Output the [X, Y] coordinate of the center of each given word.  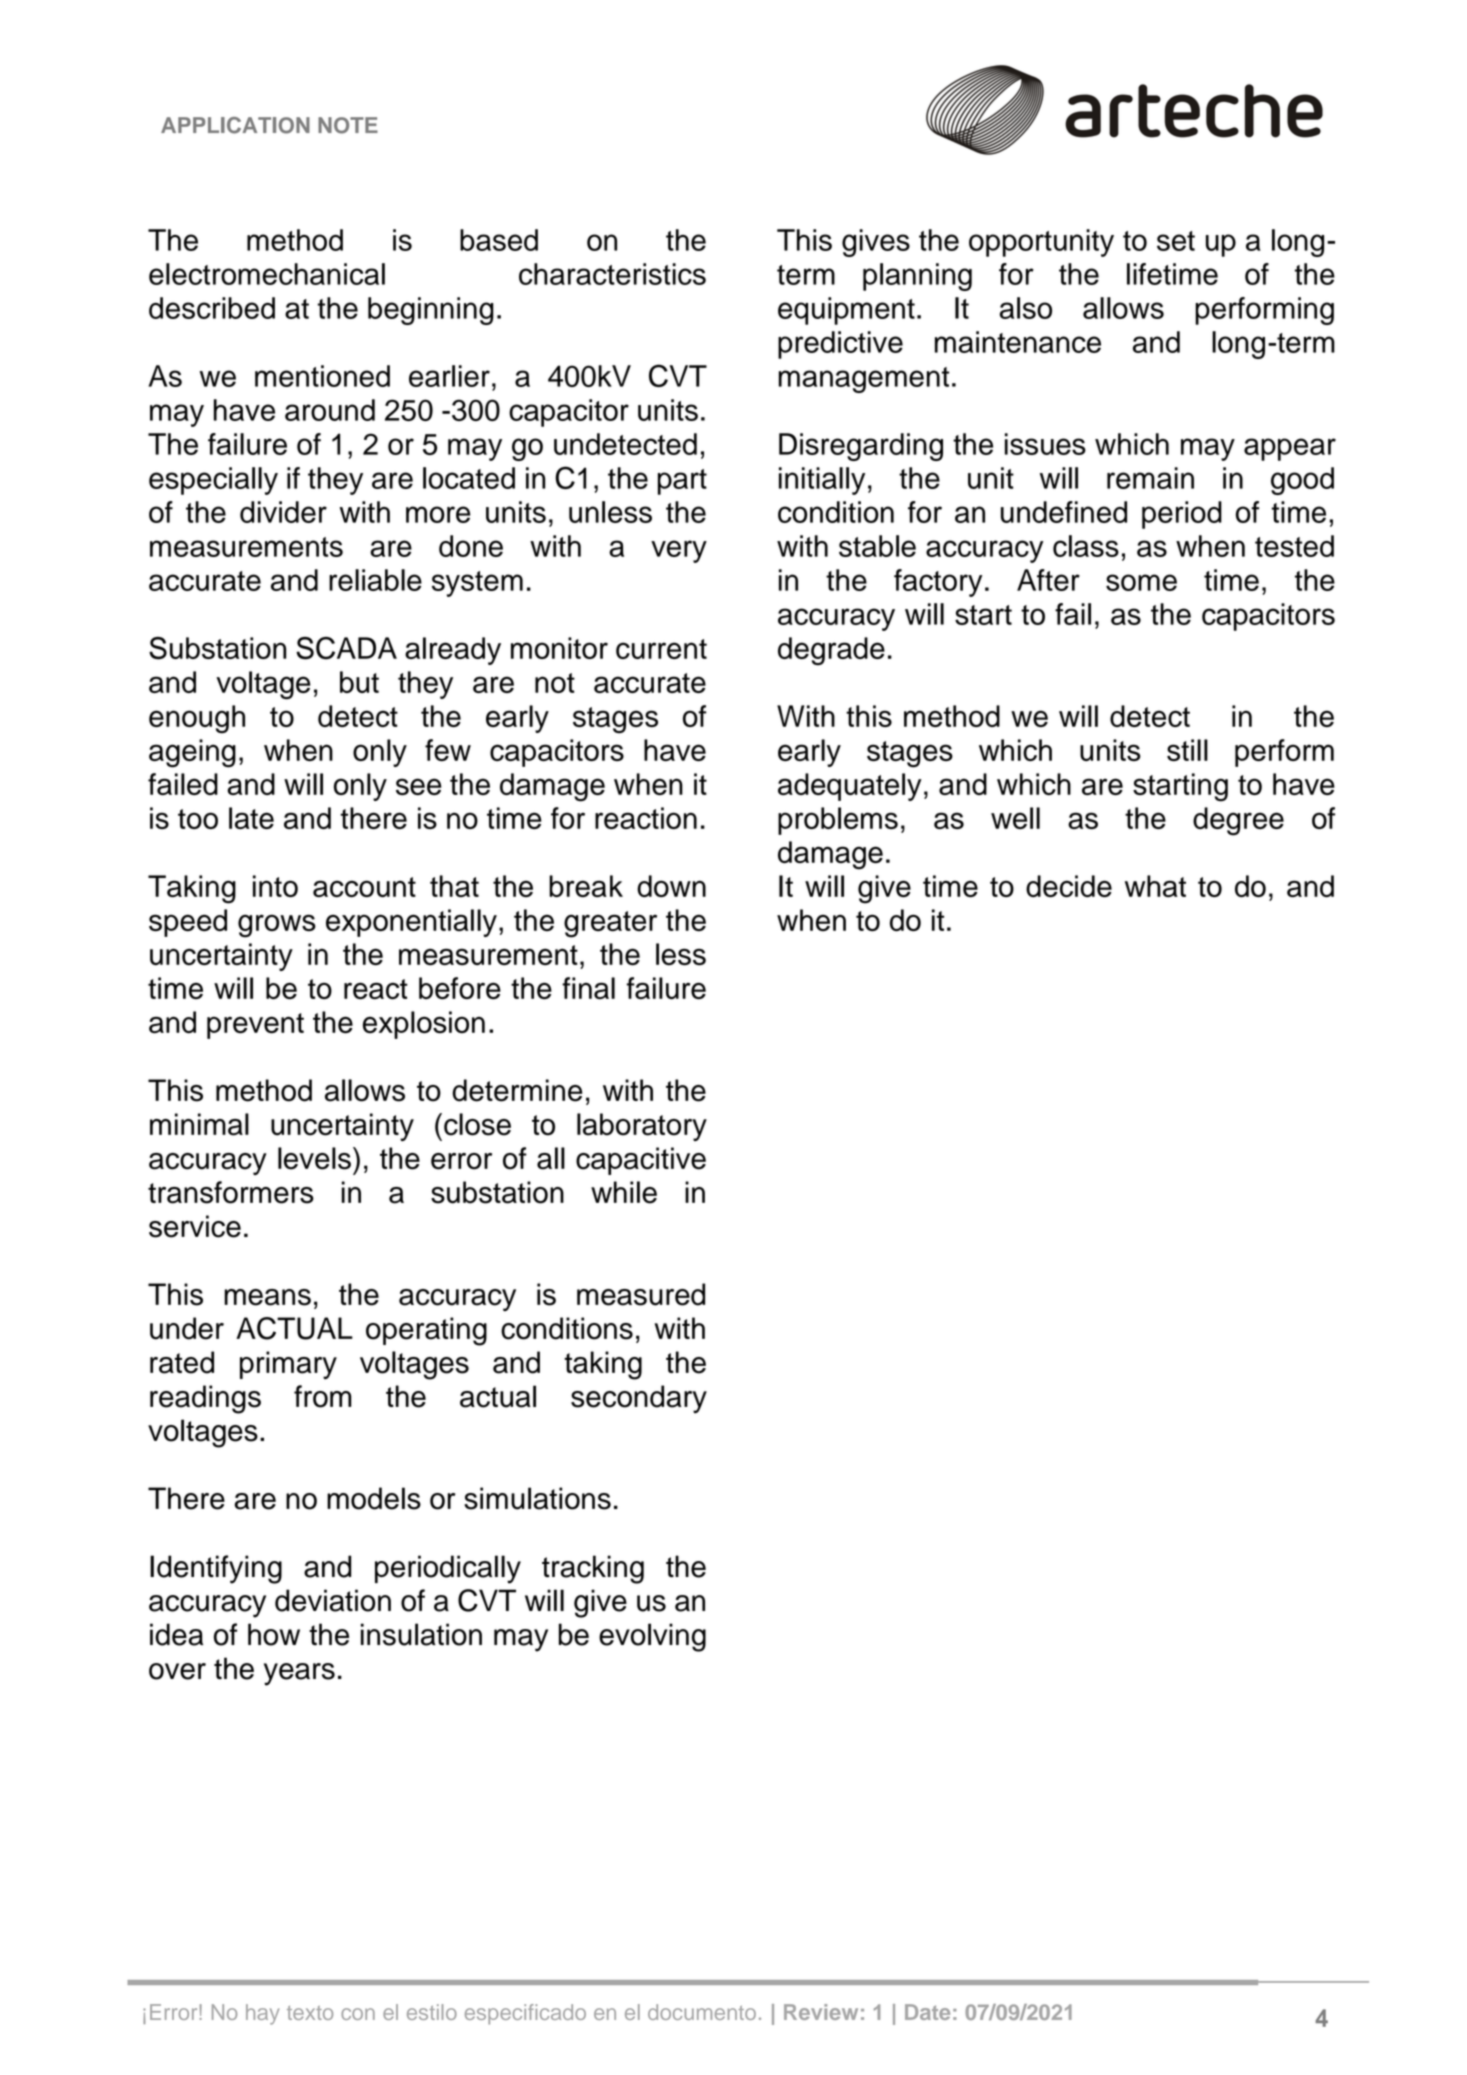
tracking [593, 1569]
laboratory [642, 1127]
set [1176, 241]
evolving [652, 1637]
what [1155, 886]
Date [927, 2012]
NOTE [348, 125]
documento [702, 2012]
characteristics [612, 274]
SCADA [346, 648]
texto [310, 2013]
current [661, 649]
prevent [255, 1026]
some [1141, 582]
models [374, 1498]
